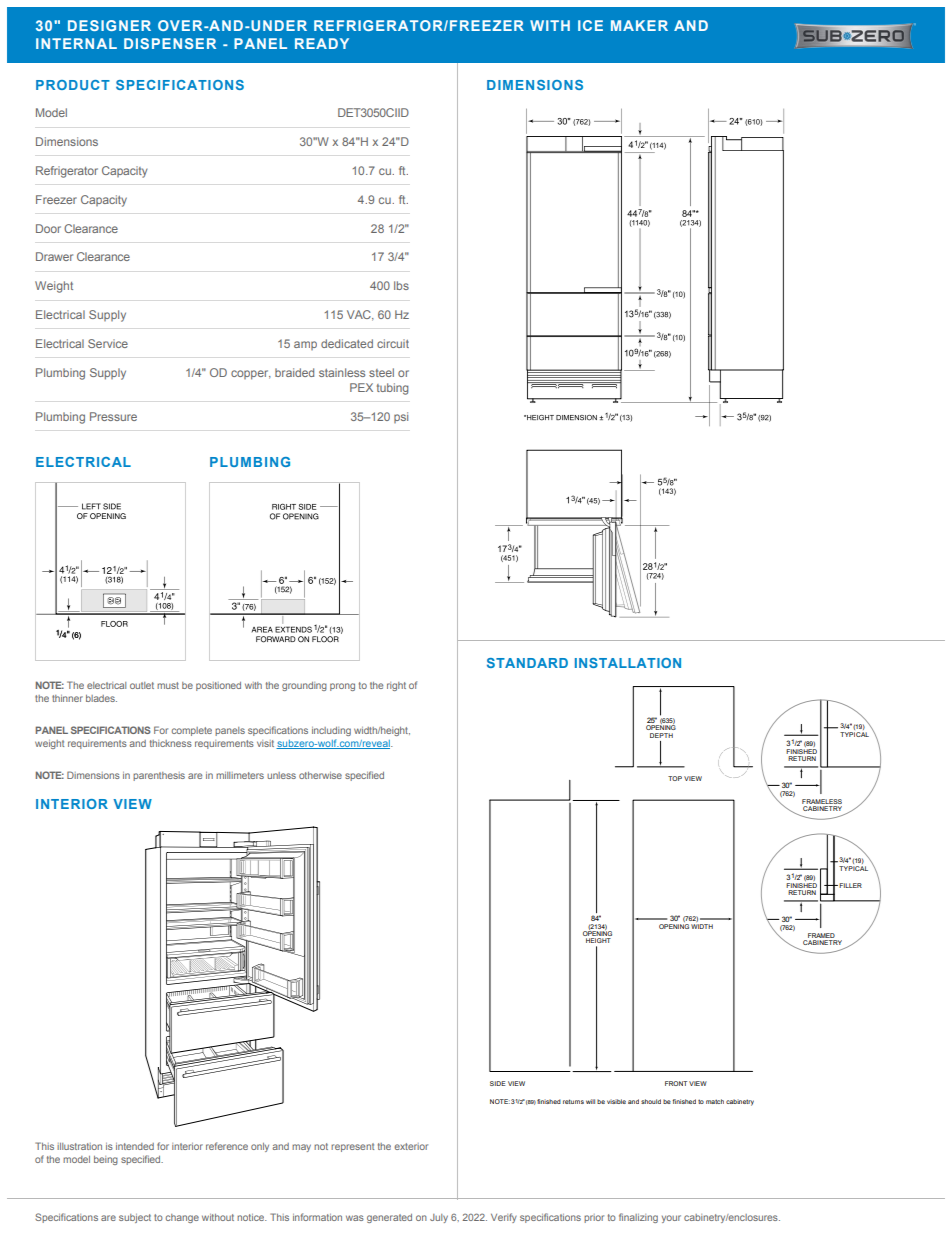 The image size is (952, 1233). I want to click on outlet, so click(142, 685).
